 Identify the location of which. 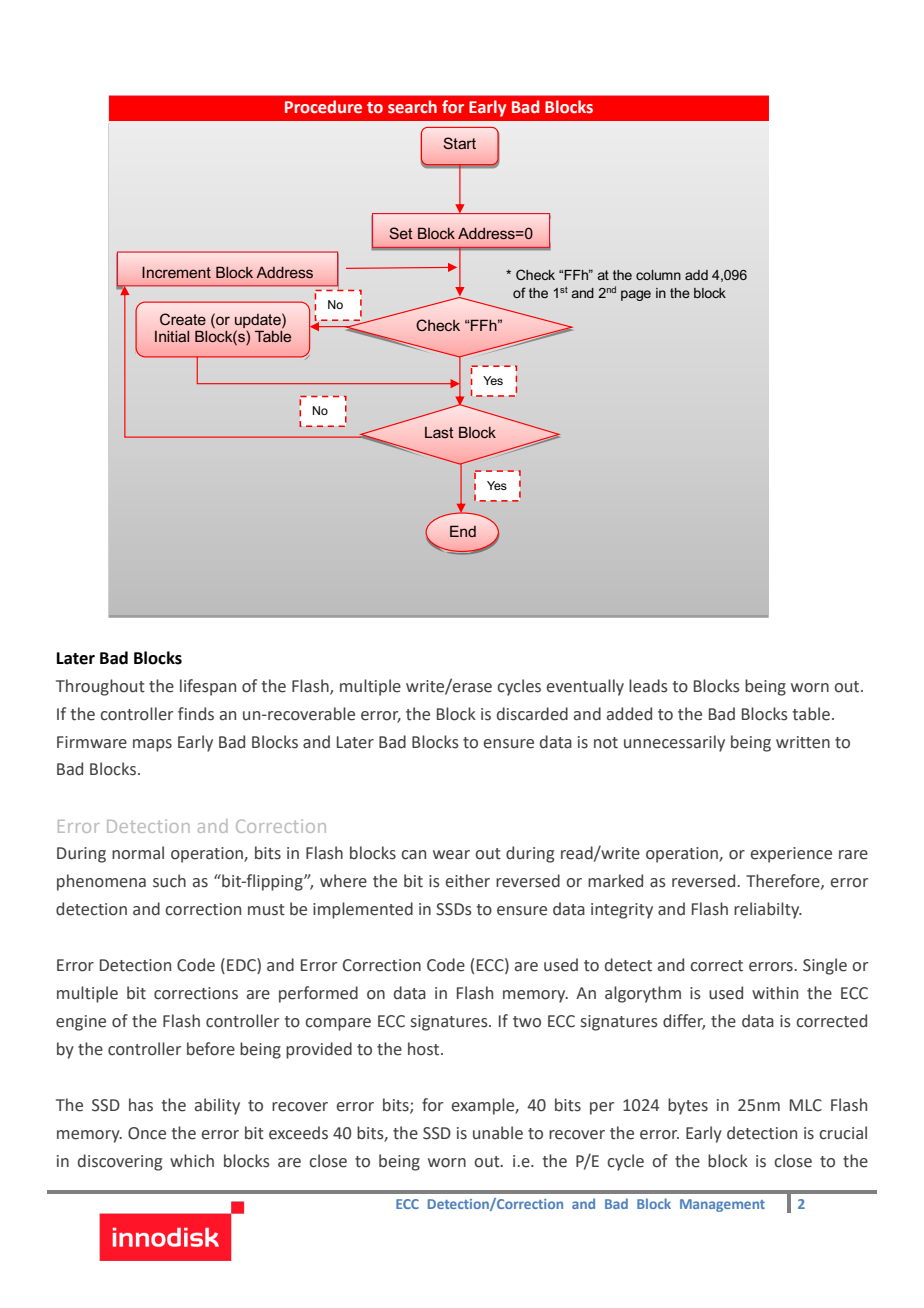
(192, 1161).
